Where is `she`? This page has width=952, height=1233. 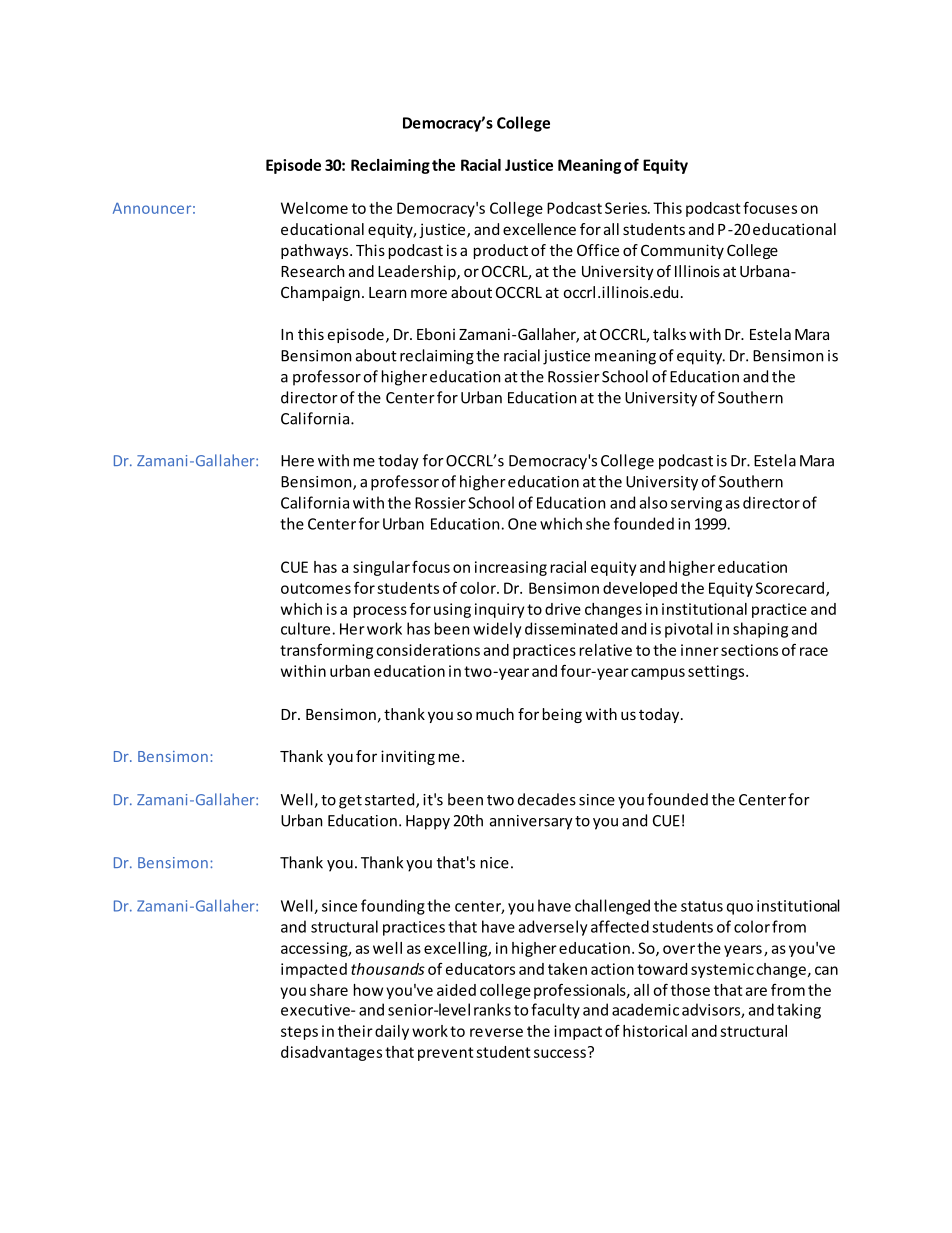 she is located at coordinates (598, 523).
